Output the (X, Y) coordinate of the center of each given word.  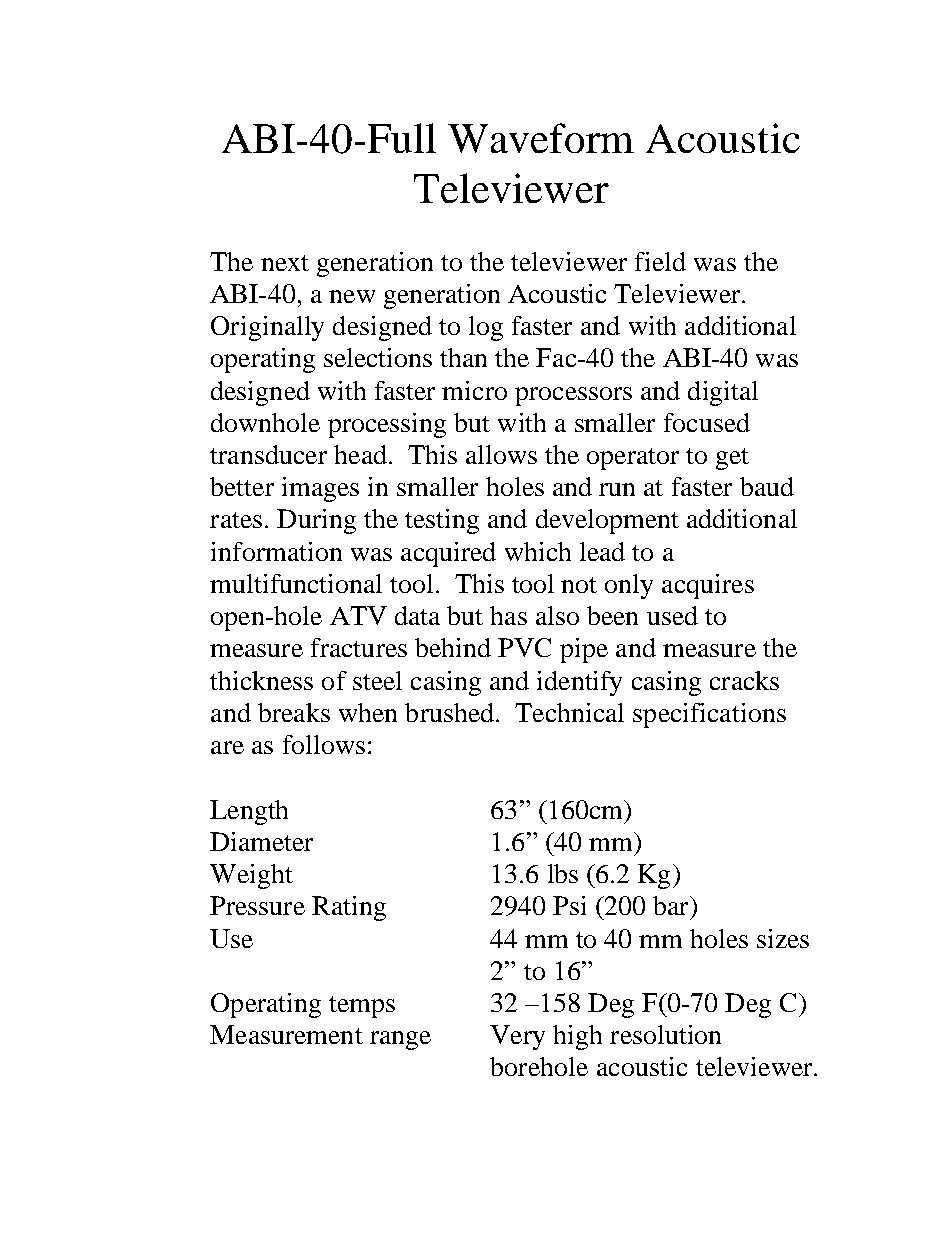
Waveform (541, 138)
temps (362, 1007)
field (660, 261)
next (285, 263)
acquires (708, 586)
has (508, 615)
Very (517, 1037)
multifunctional (296, 583)
